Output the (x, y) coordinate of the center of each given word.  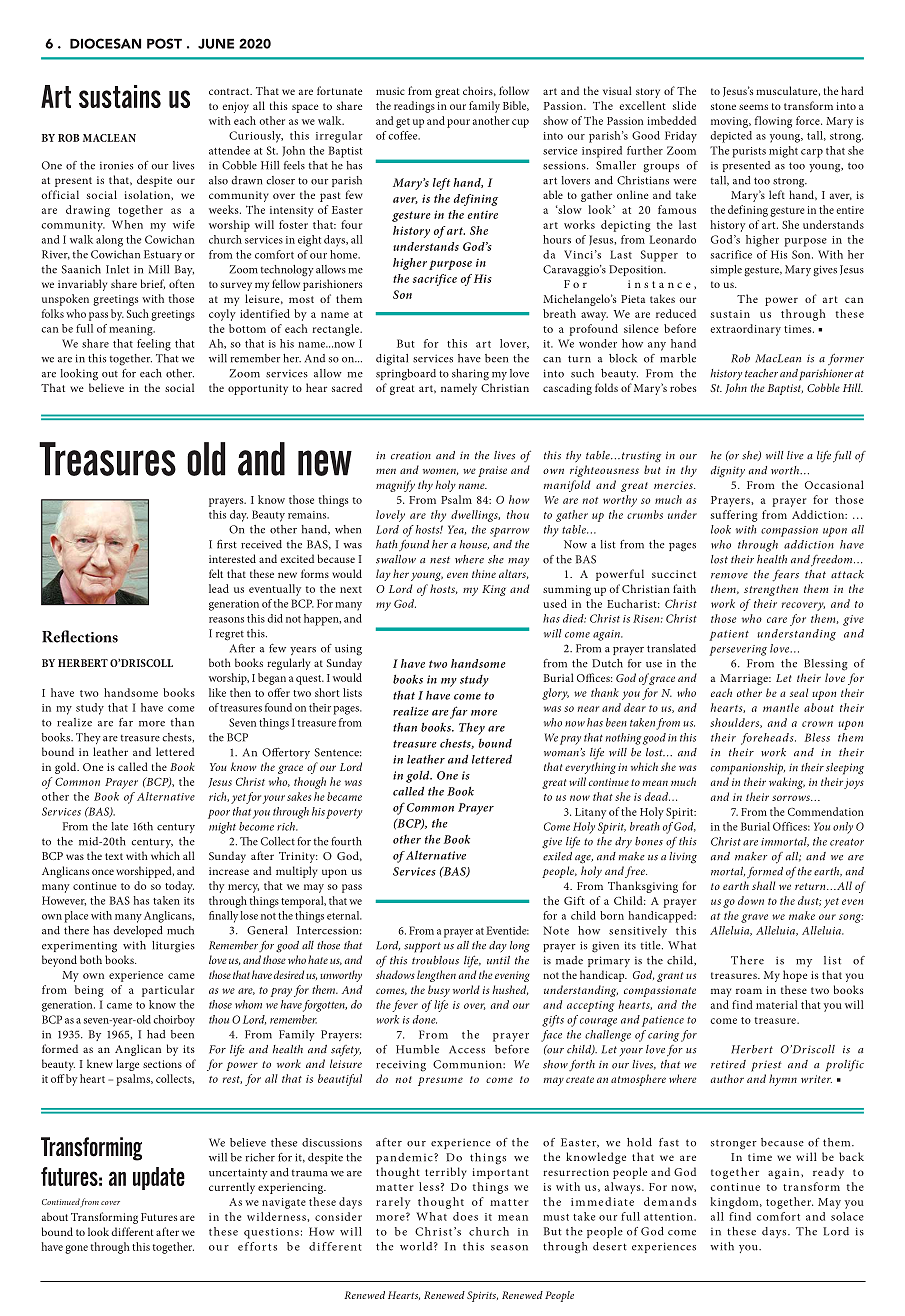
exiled (557, 856)
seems (753, 107)
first (227, 544)
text (114, 856)
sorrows (792, 798)
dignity (728, 472)
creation (411, 456)
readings (414, 107)
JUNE (216, 44)
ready (828, 1173)
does (465, 1216)
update (159, 1178)
